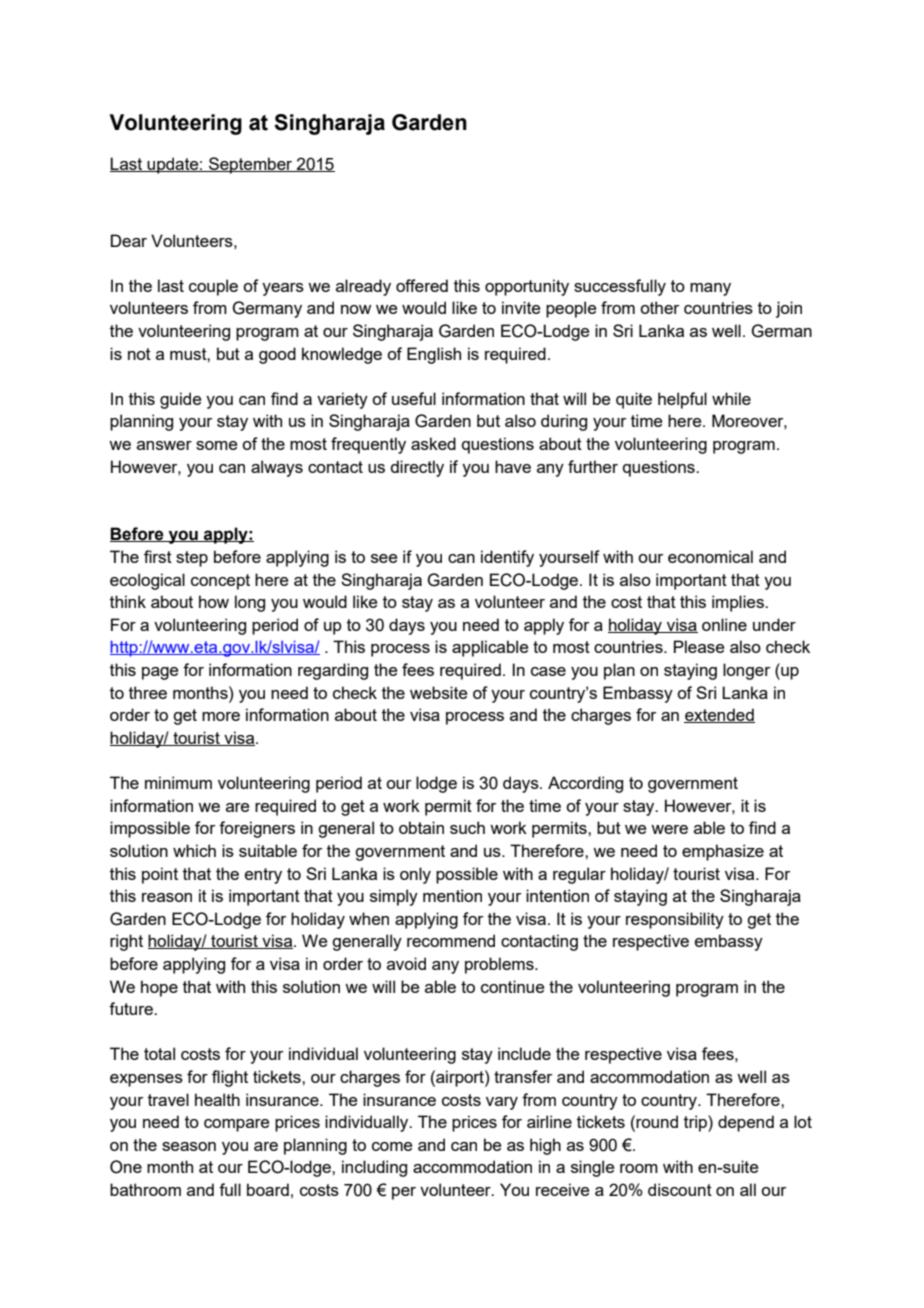 This screenshot has width=924, height=1308. What do you see at coordinates (699, 646) in the screenshot?
I see `Please` at bounding box center [699, 646].
